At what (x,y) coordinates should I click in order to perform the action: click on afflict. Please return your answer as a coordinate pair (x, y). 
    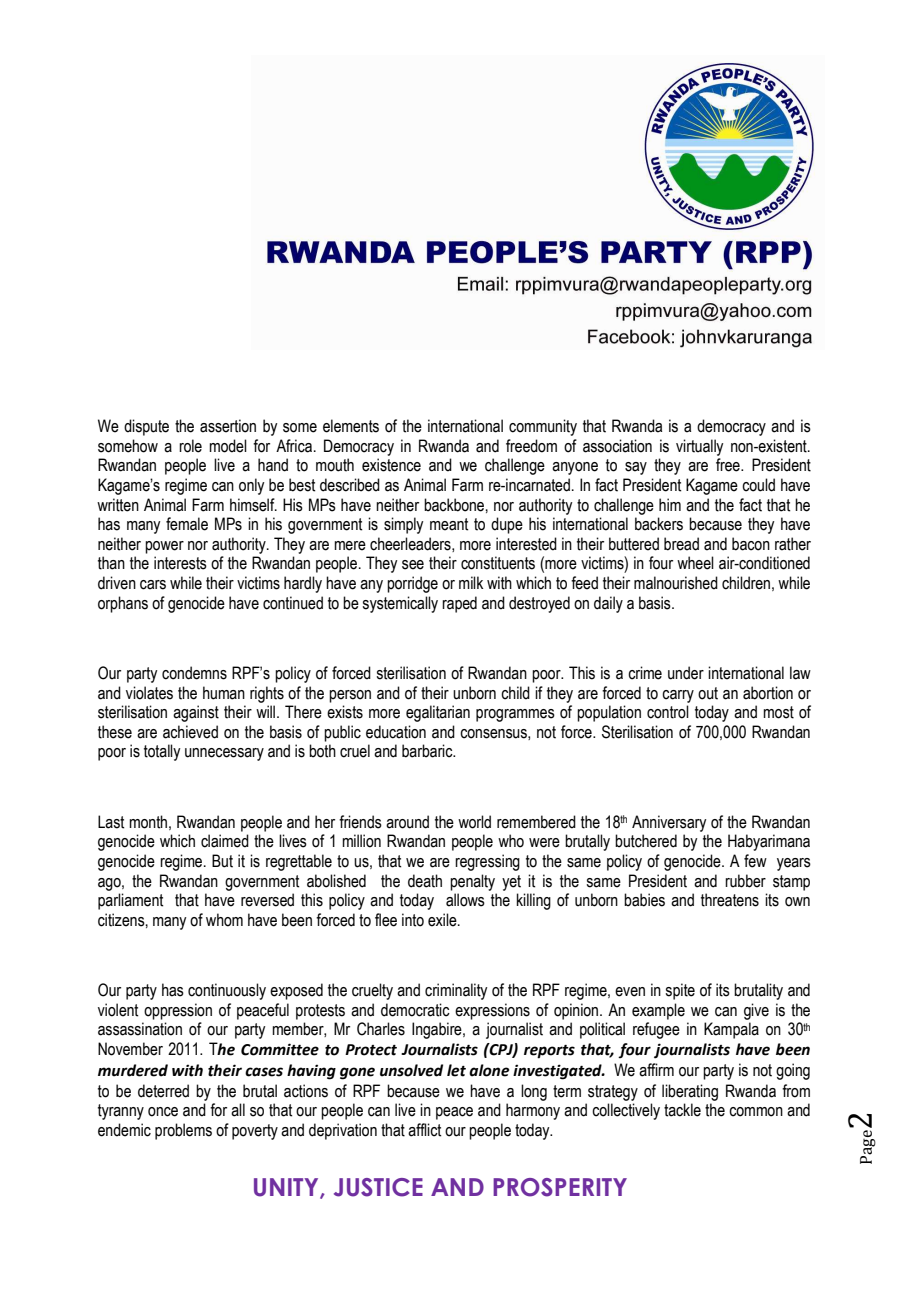
    Looking at the image, I should click on (424, 1130).
